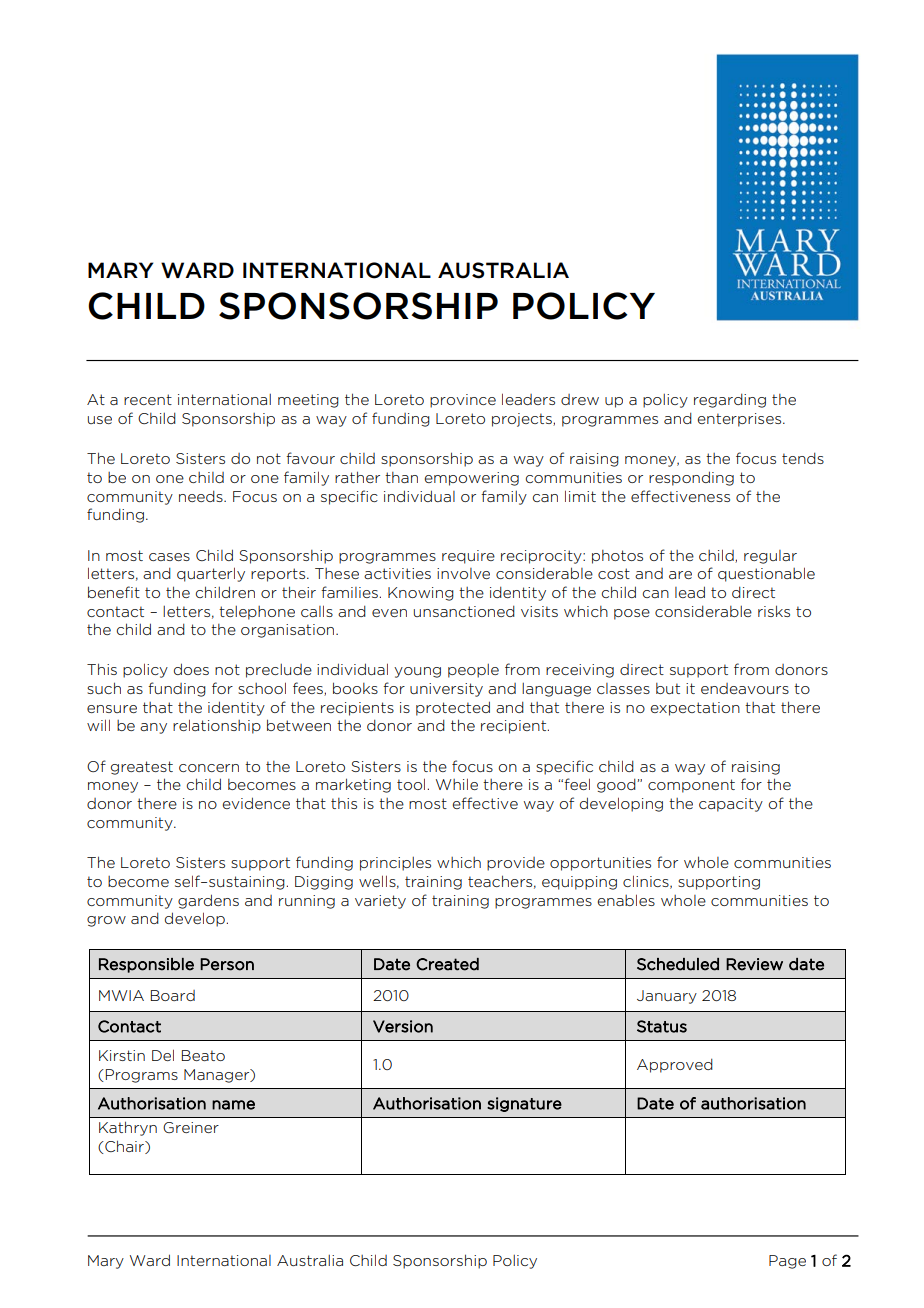 The height and width of the image is (1308, 924). What do you see at coordinates (457, 784) in the image?
I see `While` at bounding box center [457, 784].
